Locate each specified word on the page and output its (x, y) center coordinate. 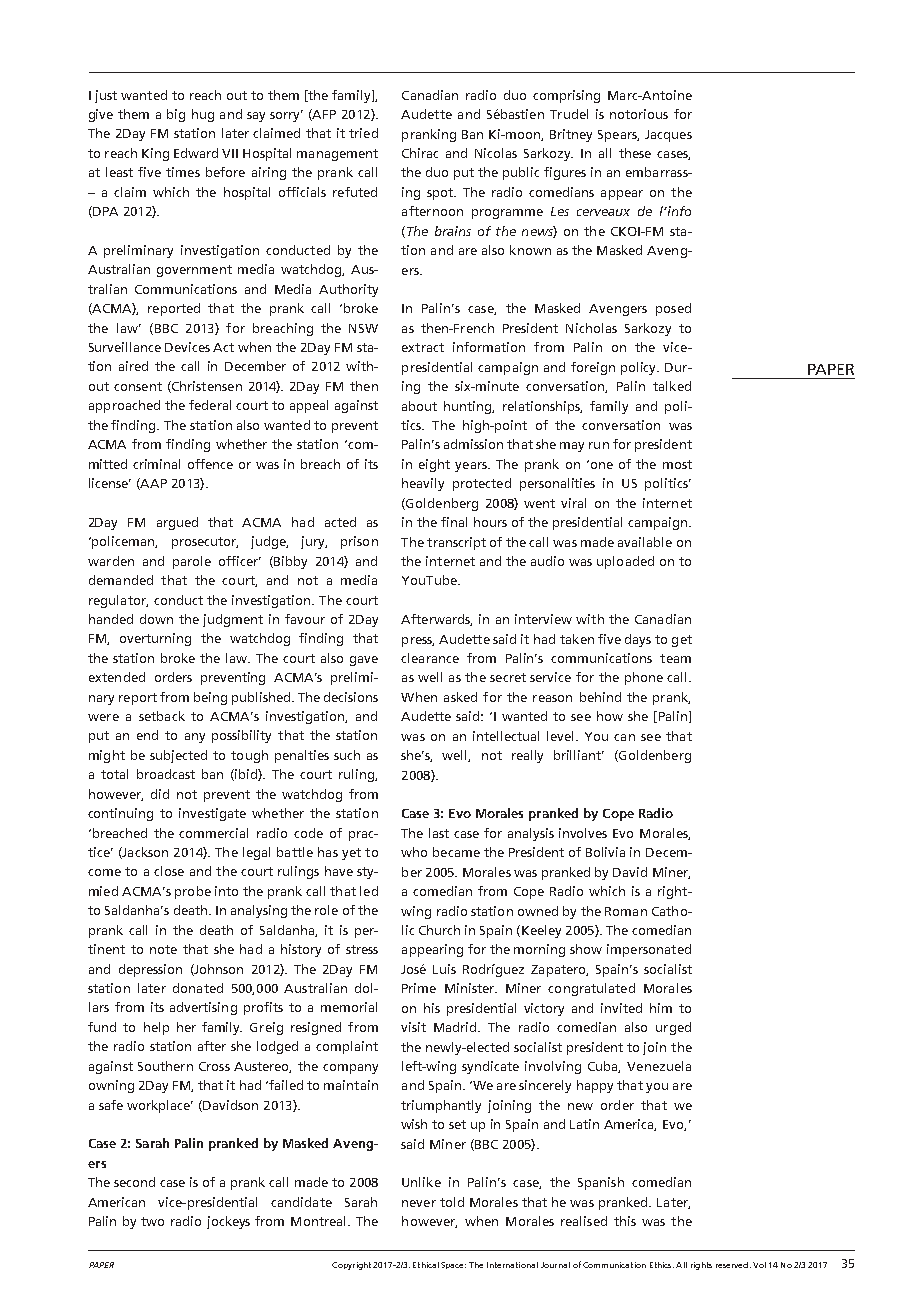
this (625, 1221)
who (414, 852)
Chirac (420, 153)
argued (177, 523)
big (176, 115)
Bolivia (605, 852)
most (677, 464)
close (169, 871)
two (152, 1221)
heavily (423, 484)
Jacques (668, 136)
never (419, 1203)
